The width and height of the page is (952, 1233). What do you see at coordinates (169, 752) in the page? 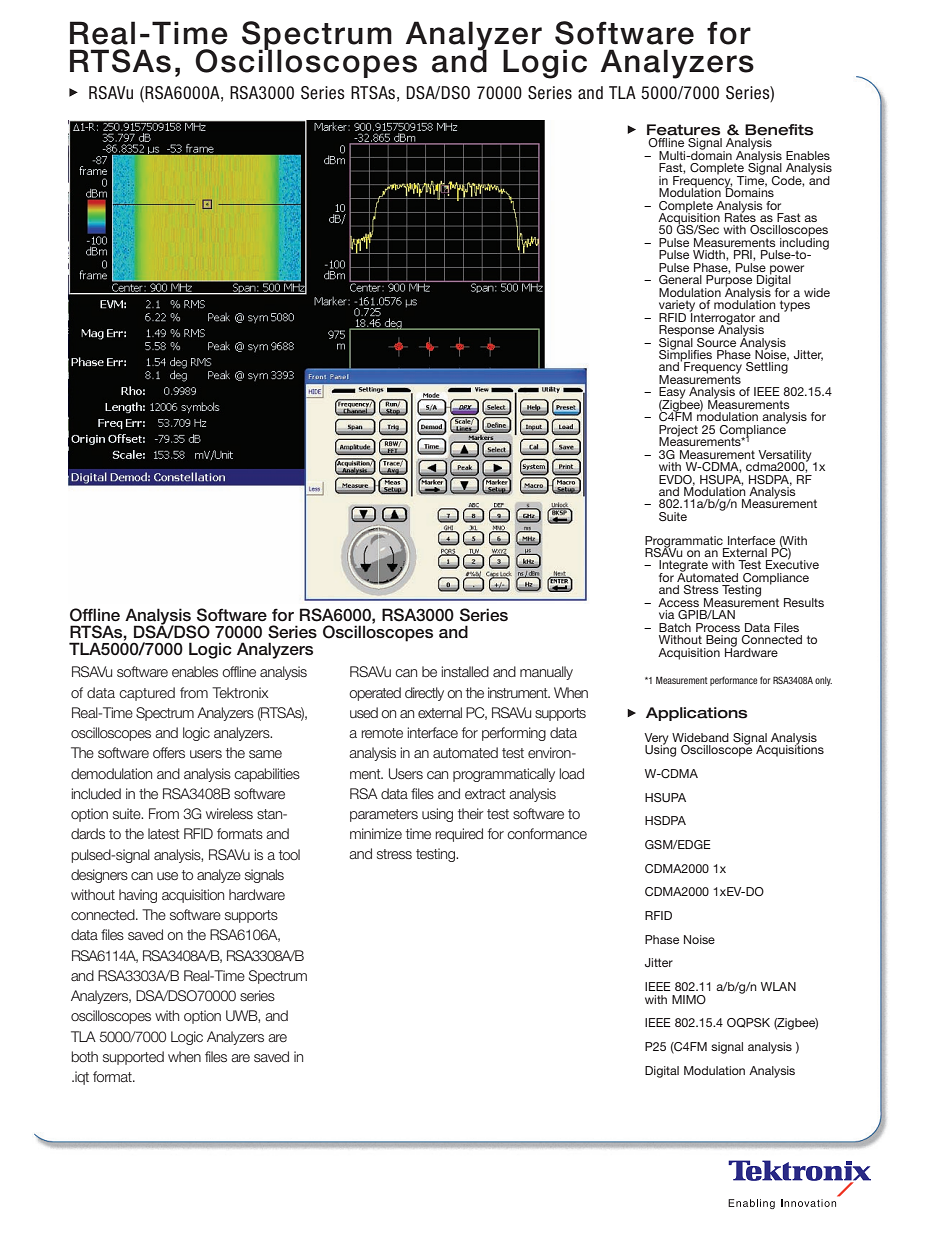
I see `offers` at bounding box center [169, 752].
